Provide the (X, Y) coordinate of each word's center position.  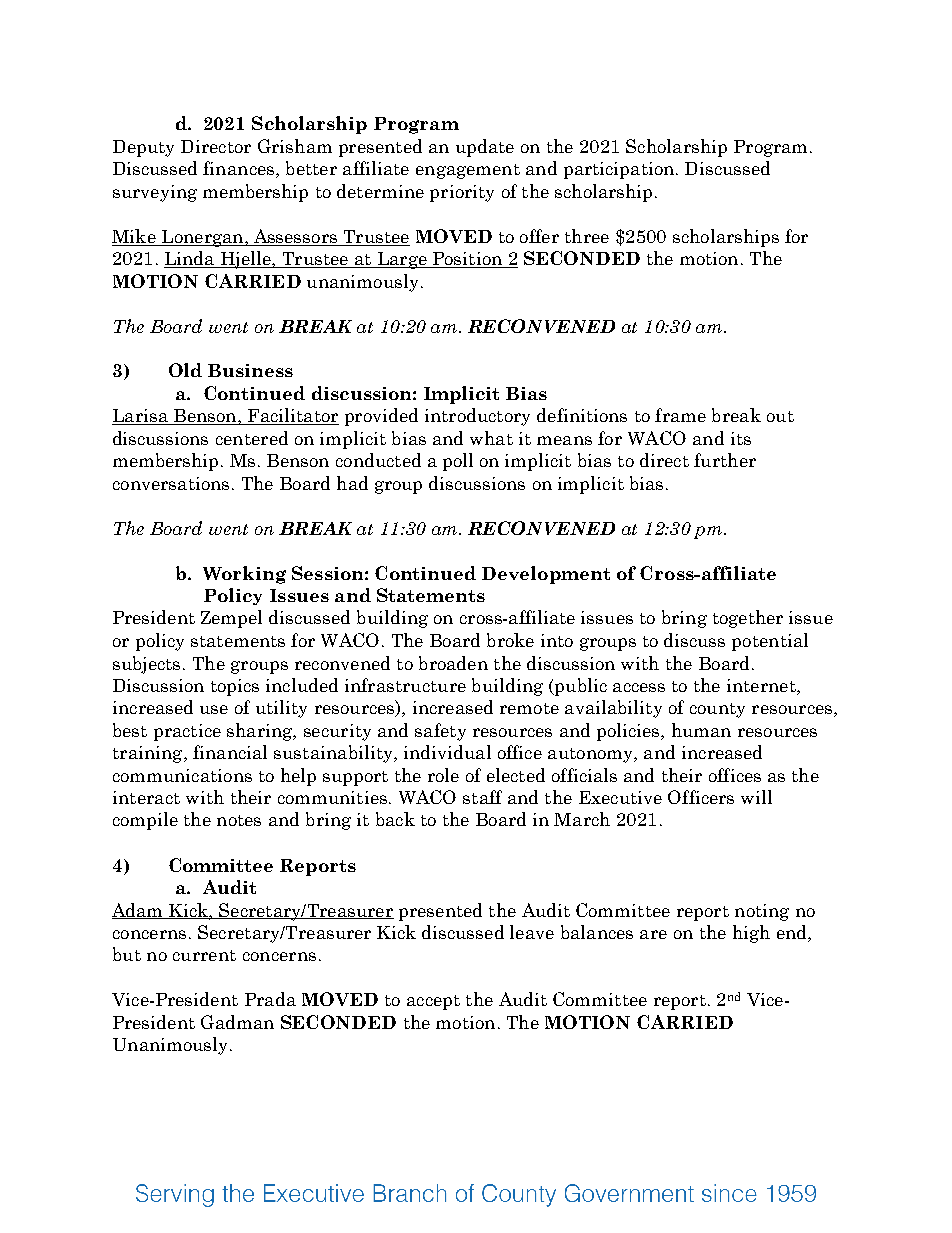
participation (620, 170)
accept (433, 1002)
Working (244, 575)
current (204, 955)
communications (182, 775)
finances (238, 168)
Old (185, 370)
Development (546, 575)
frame (680, 415)
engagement (468, 171)
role (443, 775)
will (756, 797)
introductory (477, 417)
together (748, 619)
